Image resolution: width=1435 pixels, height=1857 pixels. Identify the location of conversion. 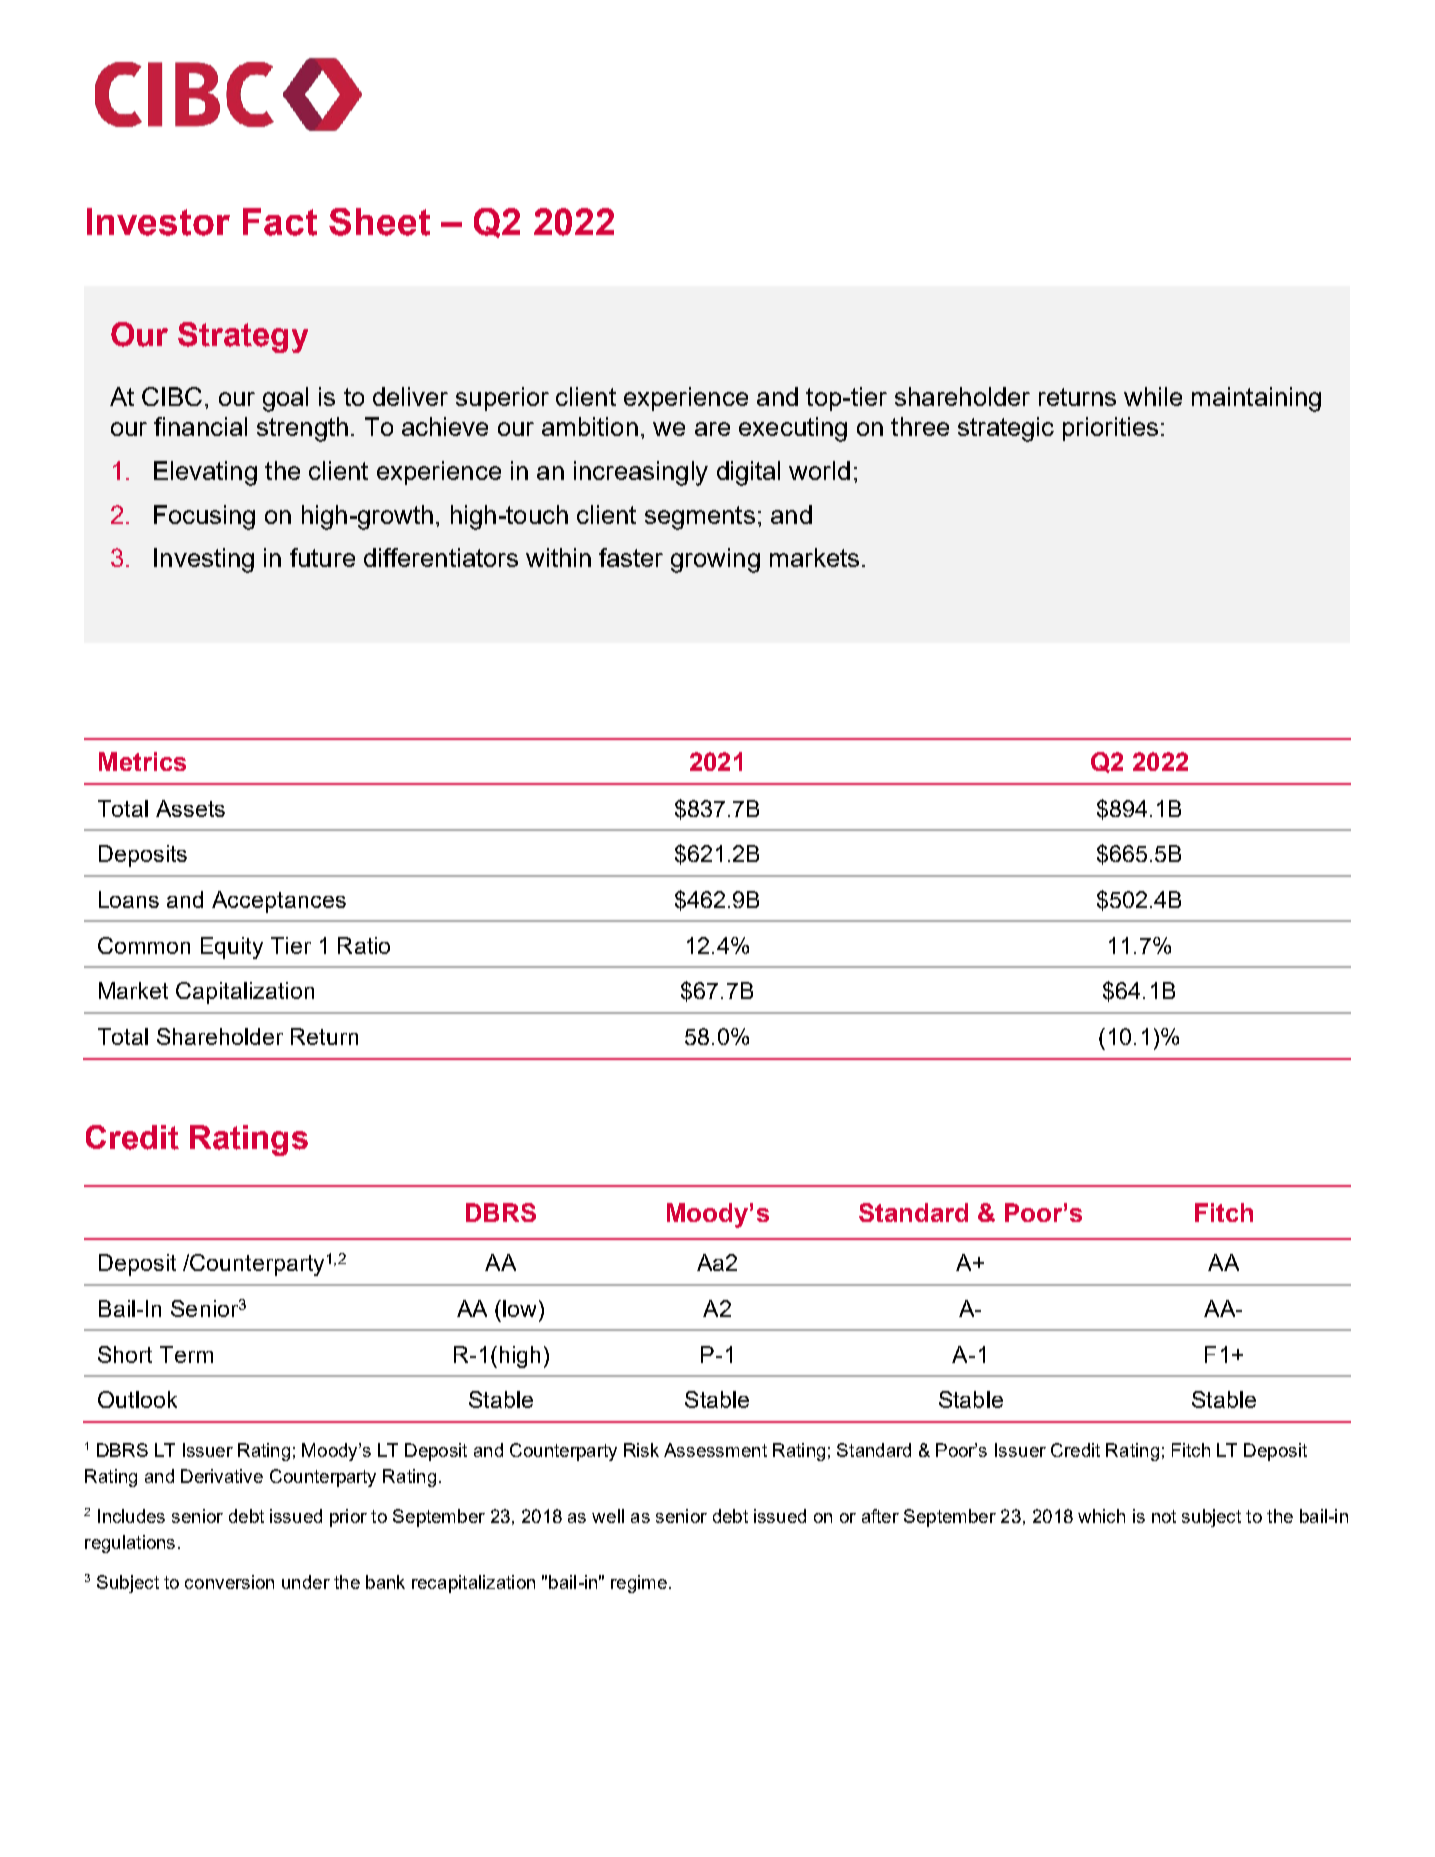
(229, 1582).
